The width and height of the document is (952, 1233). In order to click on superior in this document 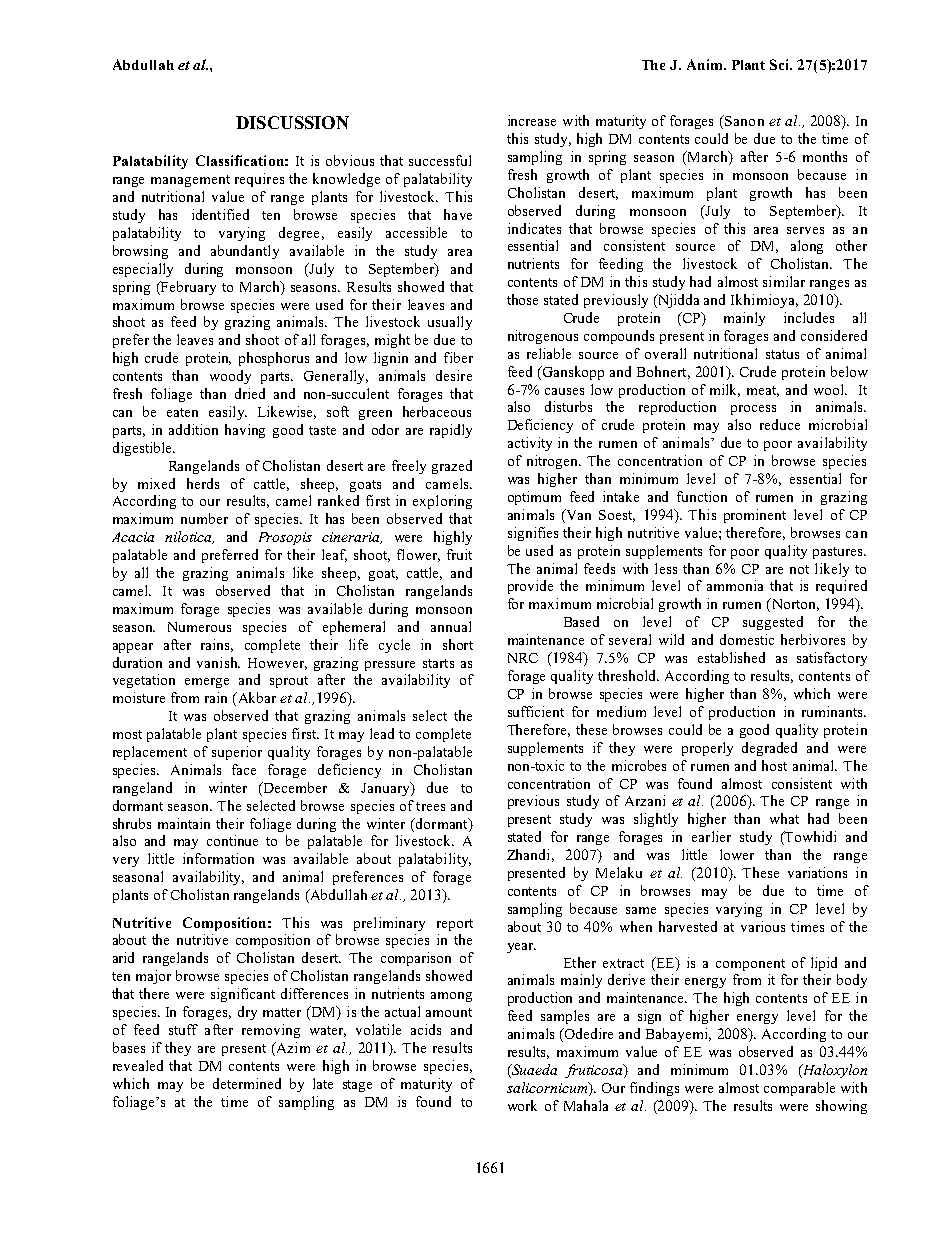, I will do `click(237, 753)`.
